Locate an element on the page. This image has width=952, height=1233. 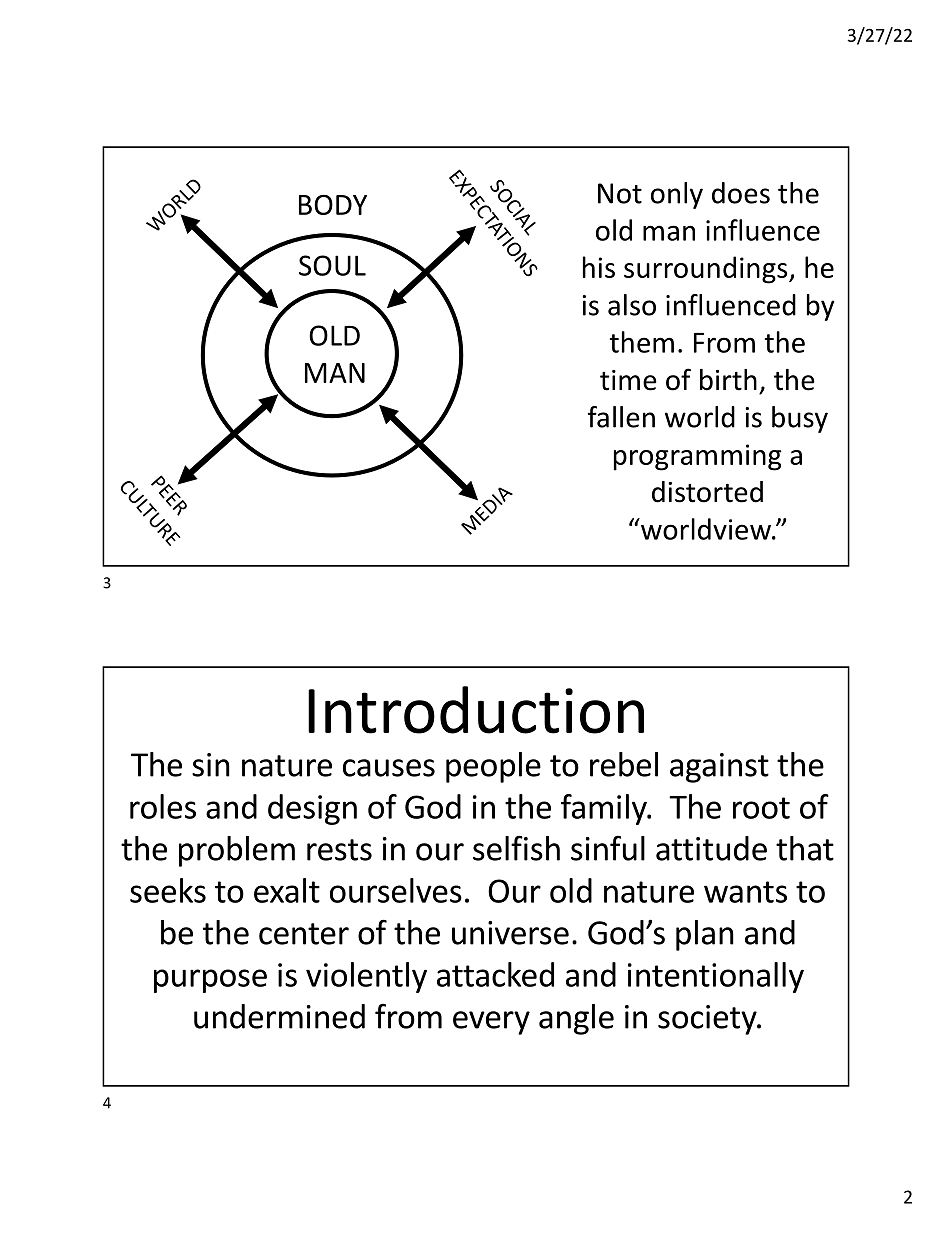
Introduction is located at coordinates (476, 710).
